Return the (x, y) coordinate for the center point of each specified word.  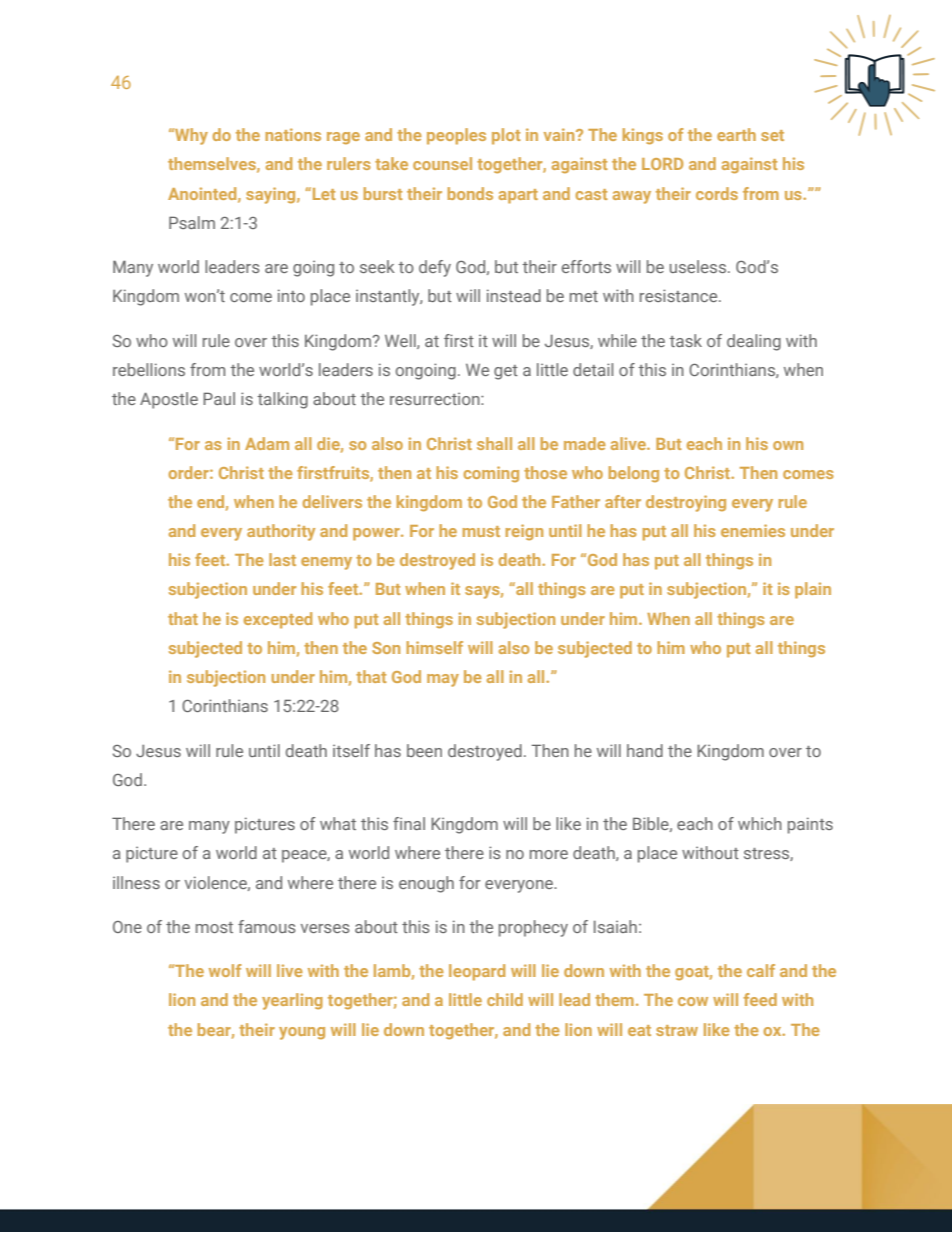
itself (351, 750)
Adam (267, 443)
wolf (225, 970)
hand (645, 750)
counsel (442, 163)
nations (293, 134)
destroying (686, 503)
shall (494, 443)
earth (736, 134)
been (424, 750)
